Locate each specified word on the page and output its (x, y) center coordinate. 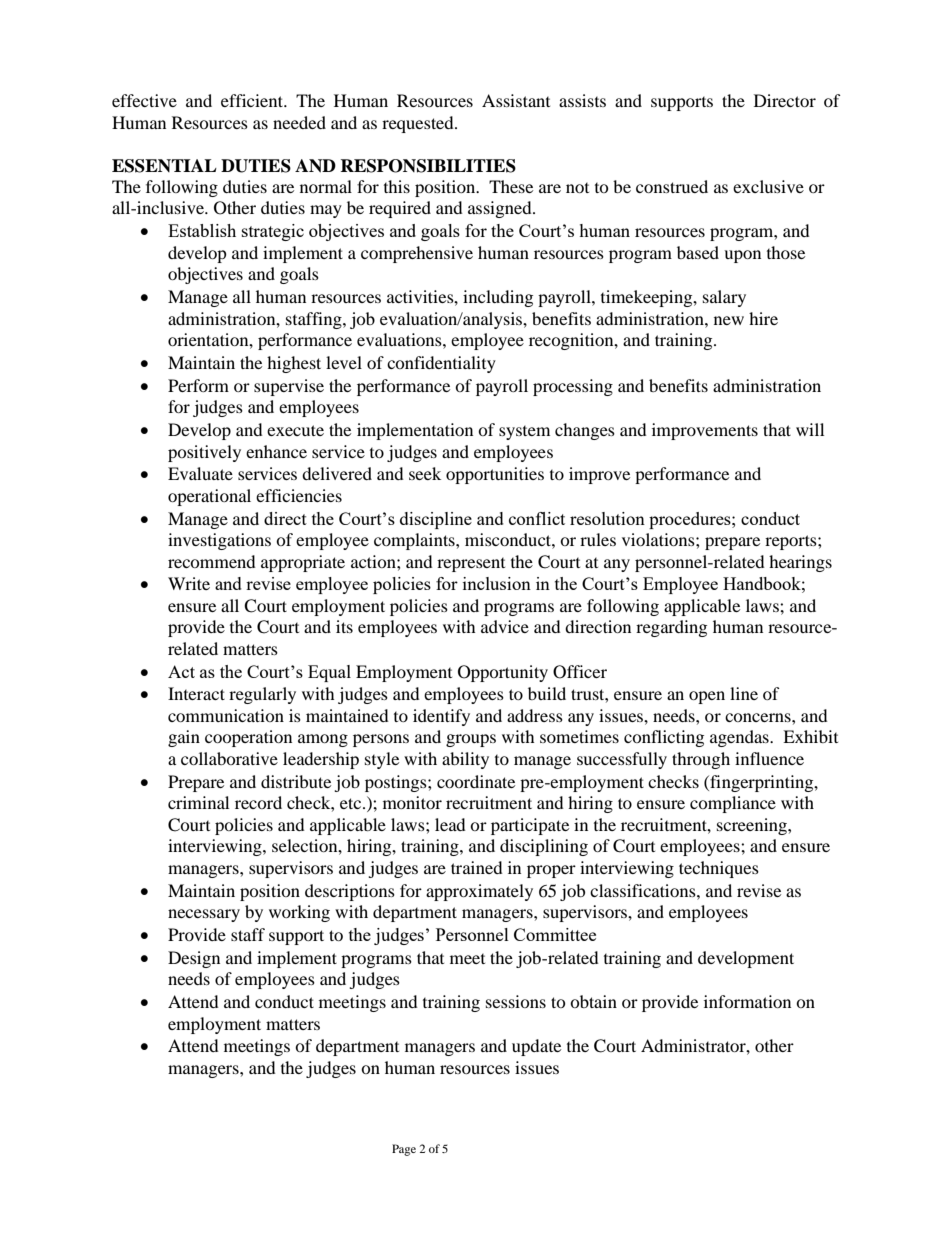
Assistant (516, 100)
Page (404, 1150)
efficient (253, 100)
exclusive (768, 186)
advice (505, 626)
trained (477, 867)
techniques (719, 869)
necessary (204, 915)
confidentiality (441, 364)
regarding (671, 628)
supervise (289, 387)
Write (189, 583)
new (729, 320)
